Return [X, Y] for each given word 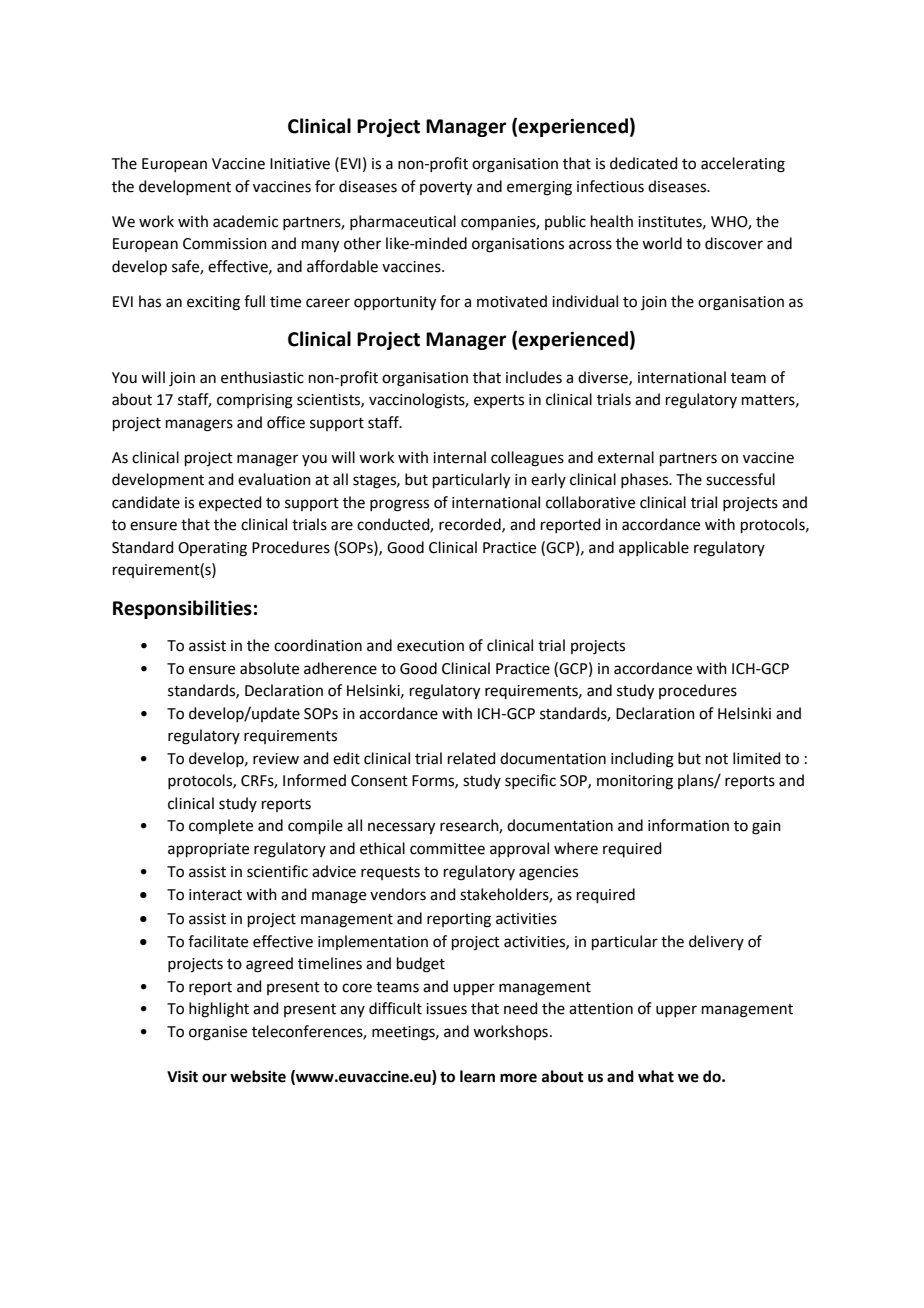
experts [499, 401]
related [472, 758]
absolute [269, 668]
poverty [446, 189]
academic [245, 221]
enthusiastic [262, 377]
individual [585, 301]
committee [447, 849]
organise [218, 1033]
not [717, 759]
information [688, 825]
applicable [654, 548]
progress [399, 505]
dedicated [644, 163]
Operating [212, 549]
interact [215, 895]
